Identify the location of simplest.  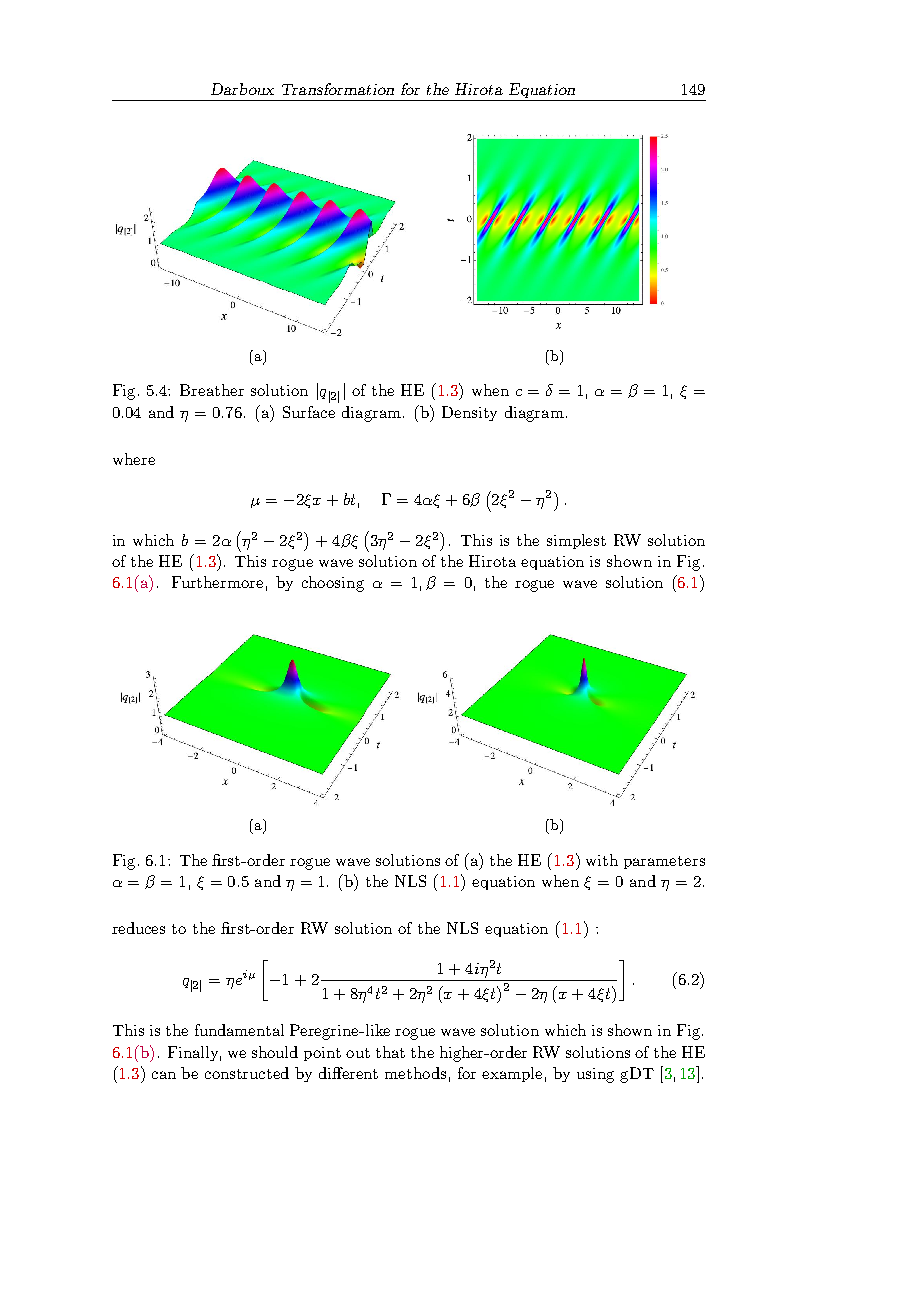
(576, 541).
